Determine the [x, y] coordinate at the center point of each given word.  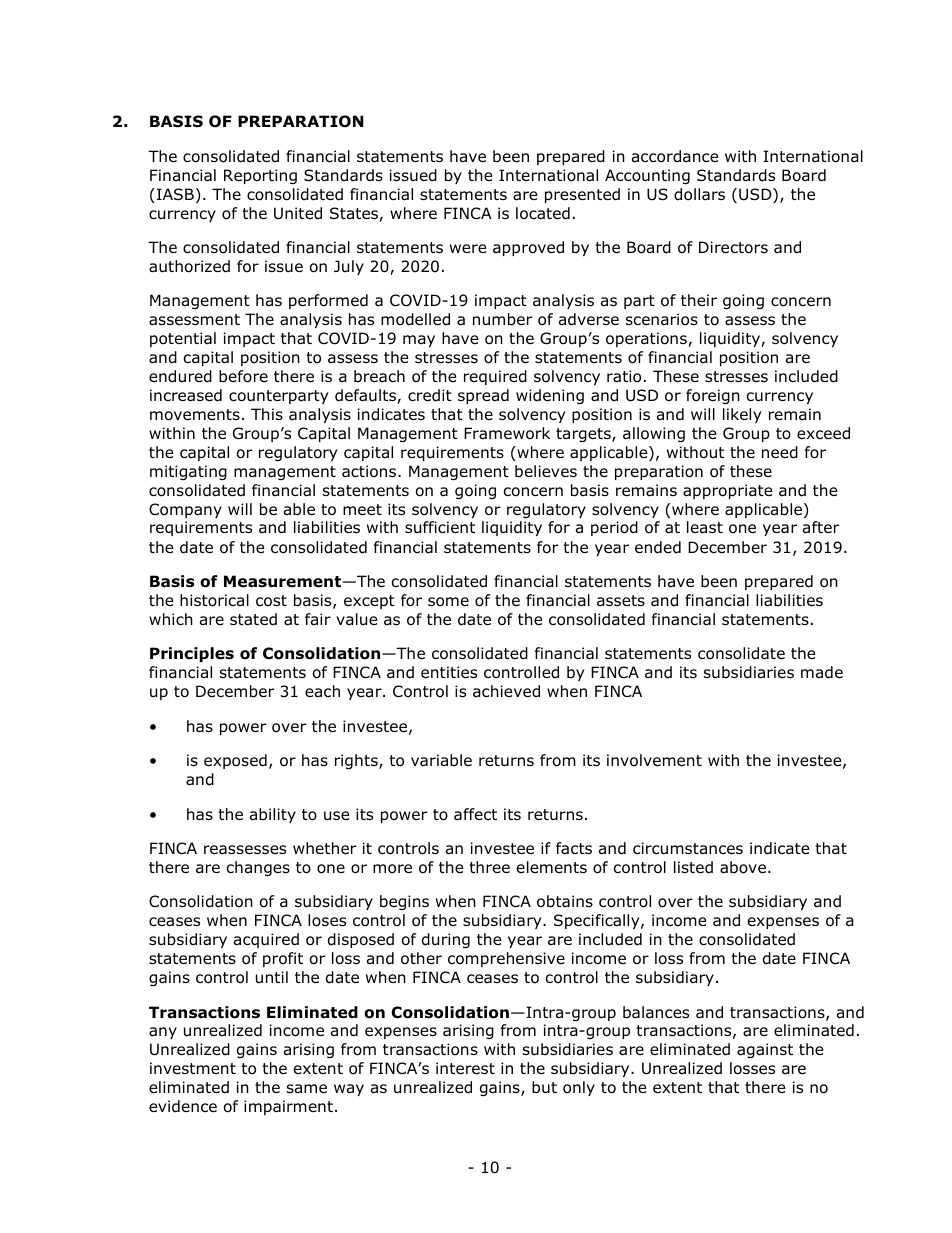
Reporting [260, 176]
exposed [235, 761]
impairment [288, 1107]
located [543, 213]
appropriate [728, 491]
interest [465, 1068]
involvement [654, 760]
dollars [699, 194]
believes [546, 471]
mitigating [188, 472]
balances [656, 1012]
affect [475, 814]
